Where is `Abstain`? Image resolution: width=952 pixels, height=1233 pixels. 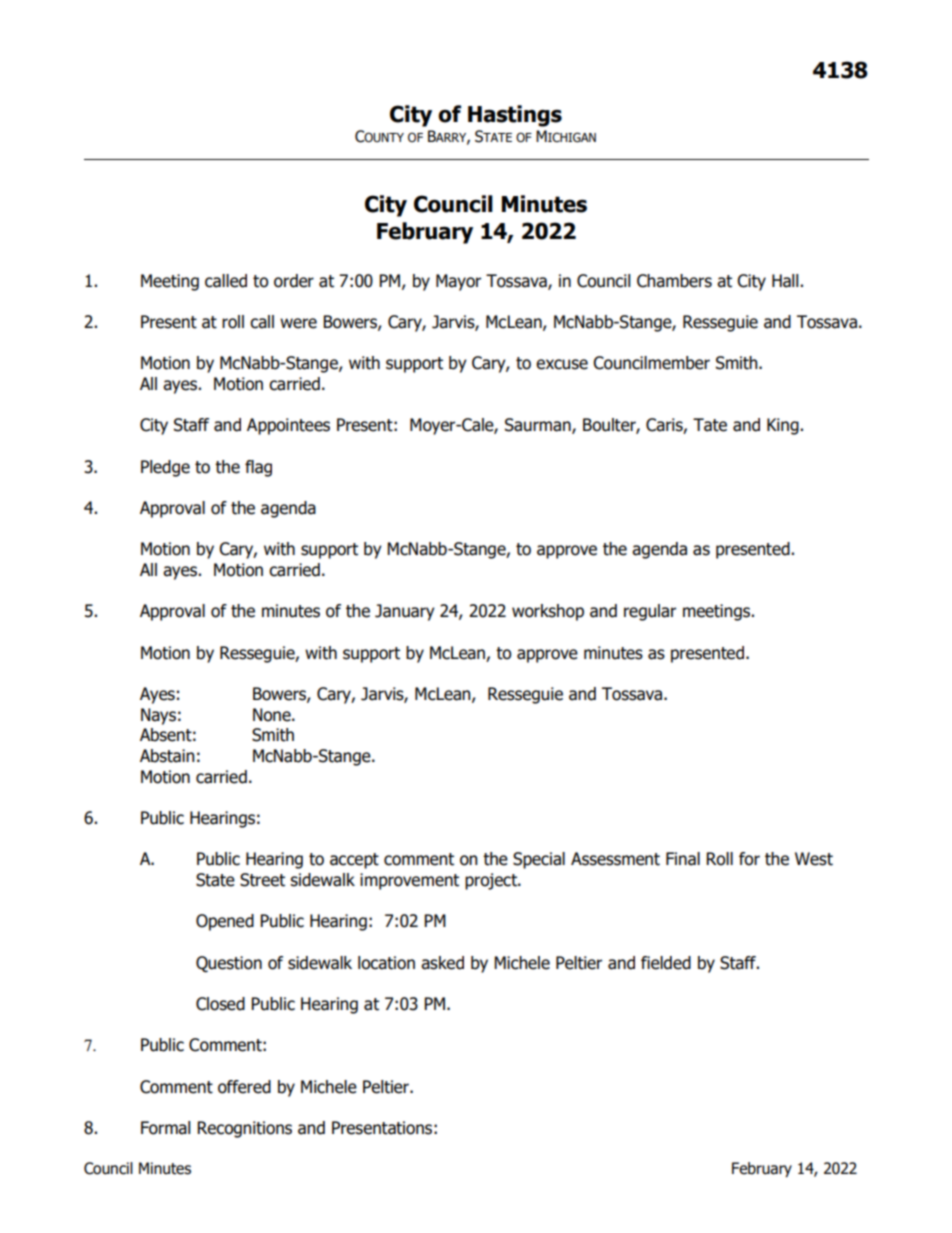 Abstain is located at coordinates (167, 756).
